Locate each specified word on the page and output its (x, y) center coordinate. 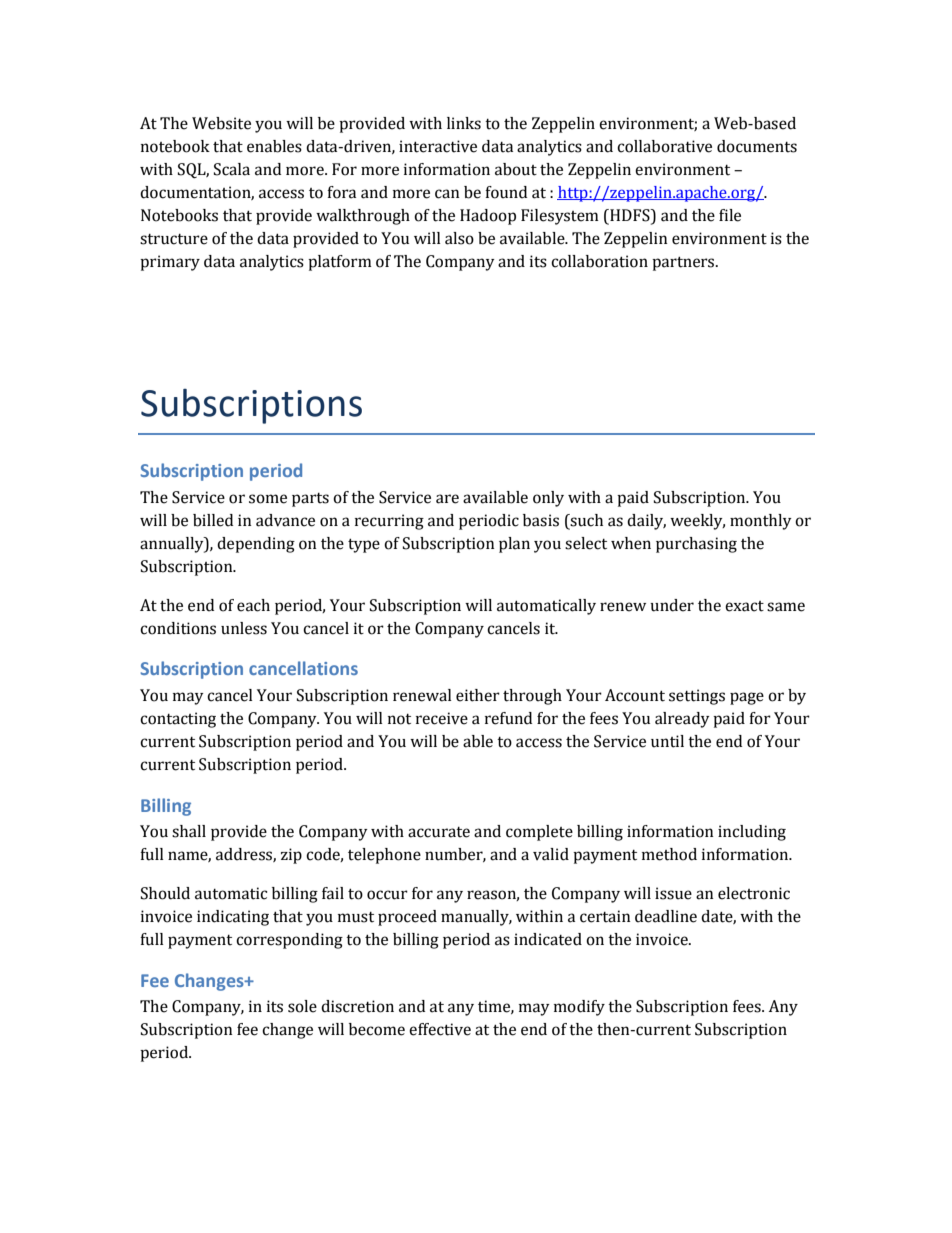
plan (514, 545)
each (253, 605)
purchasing (696, 545)
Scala (232, 169)
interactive (438, 146)
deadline (666, 916)
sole (302, 1006)
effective (440, 1029)
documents (757, 146)
